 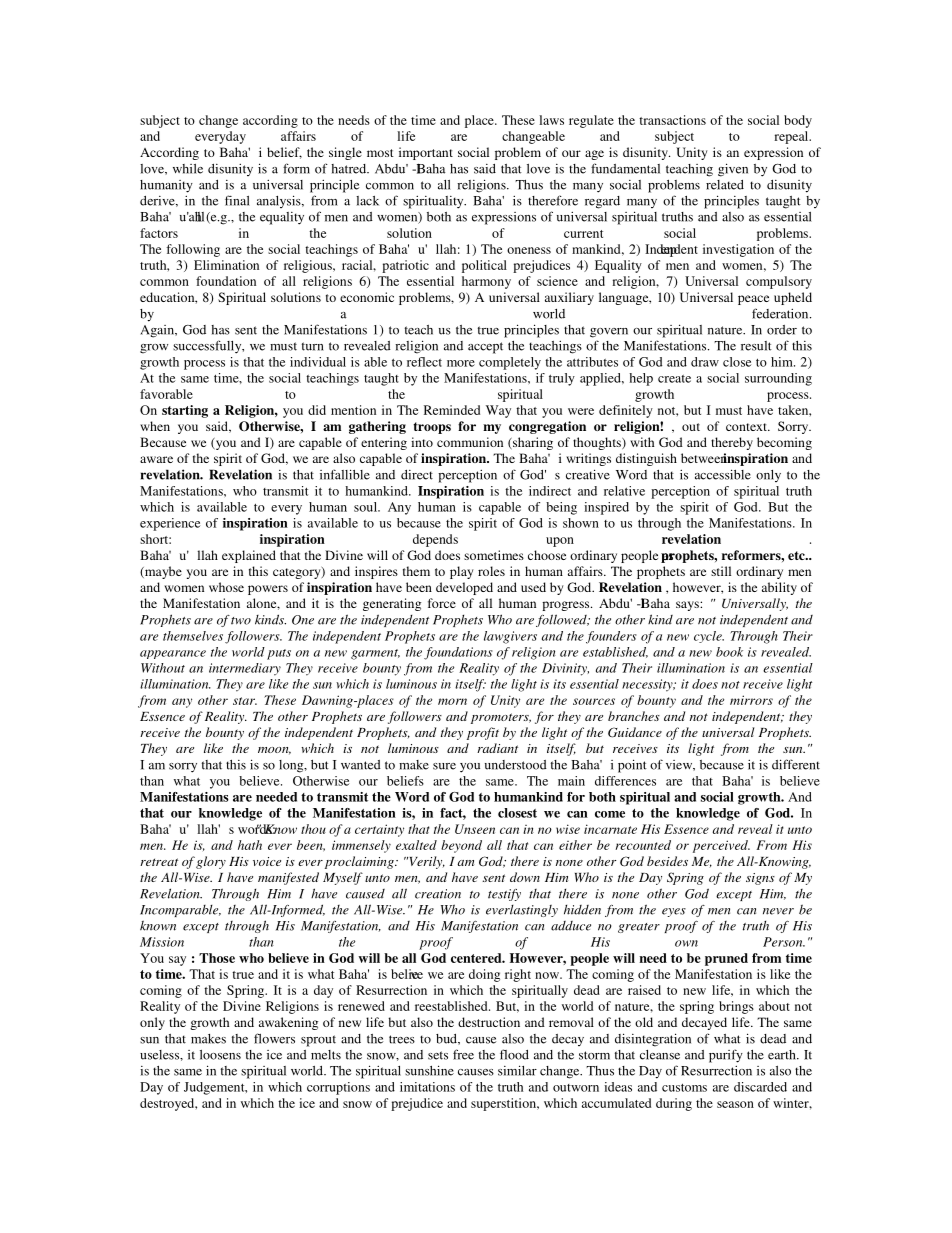 I want to click on important, so click(x=426, y=153).
